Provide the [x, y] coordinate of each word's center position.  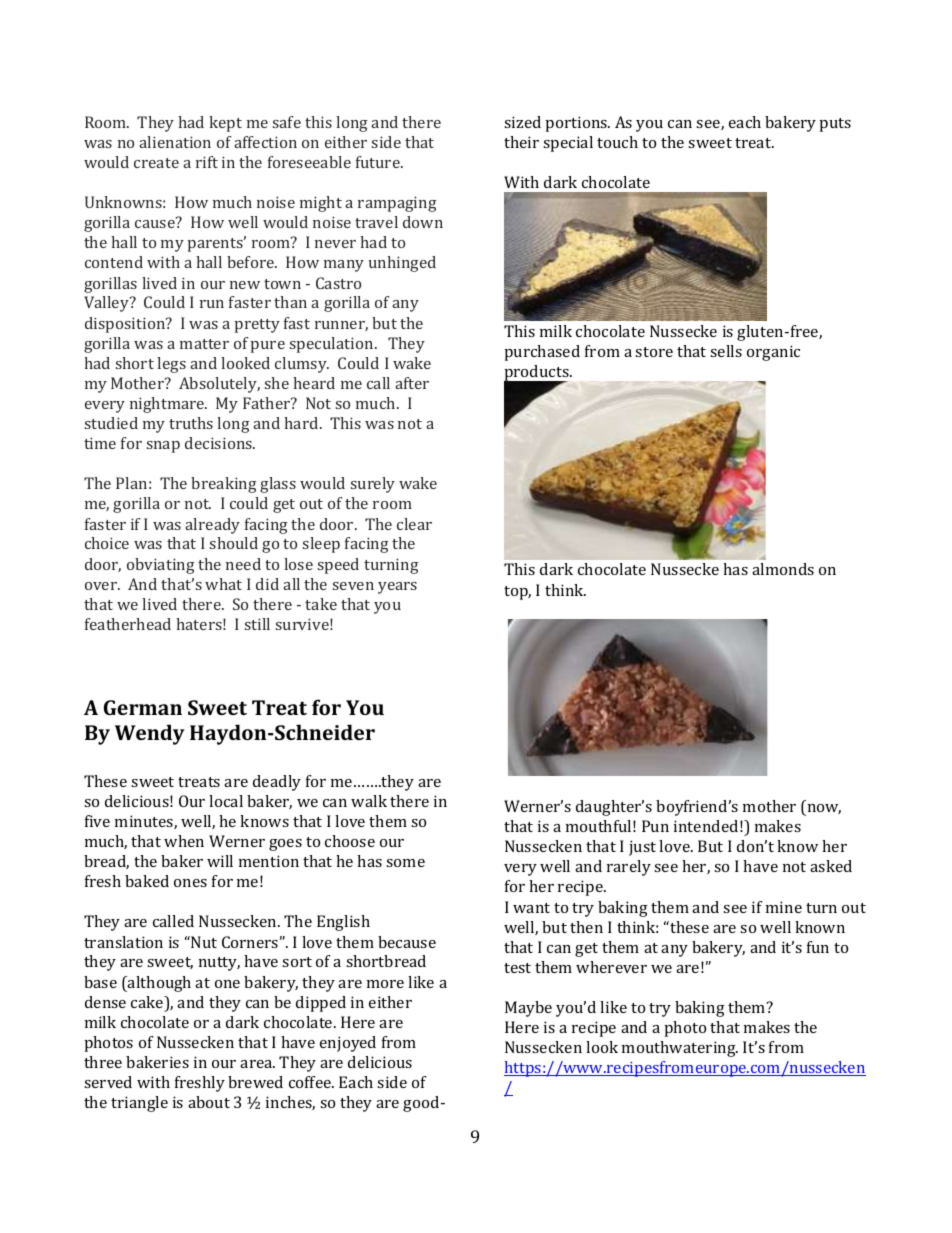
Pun [655, 826]
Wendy [150, 734]
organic [773, 353]
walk [369, 801]
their [521, 142]
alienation [175, 142]
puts [835, 125]
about [209, 1102]
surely [373, 485]
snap [163, 447]
